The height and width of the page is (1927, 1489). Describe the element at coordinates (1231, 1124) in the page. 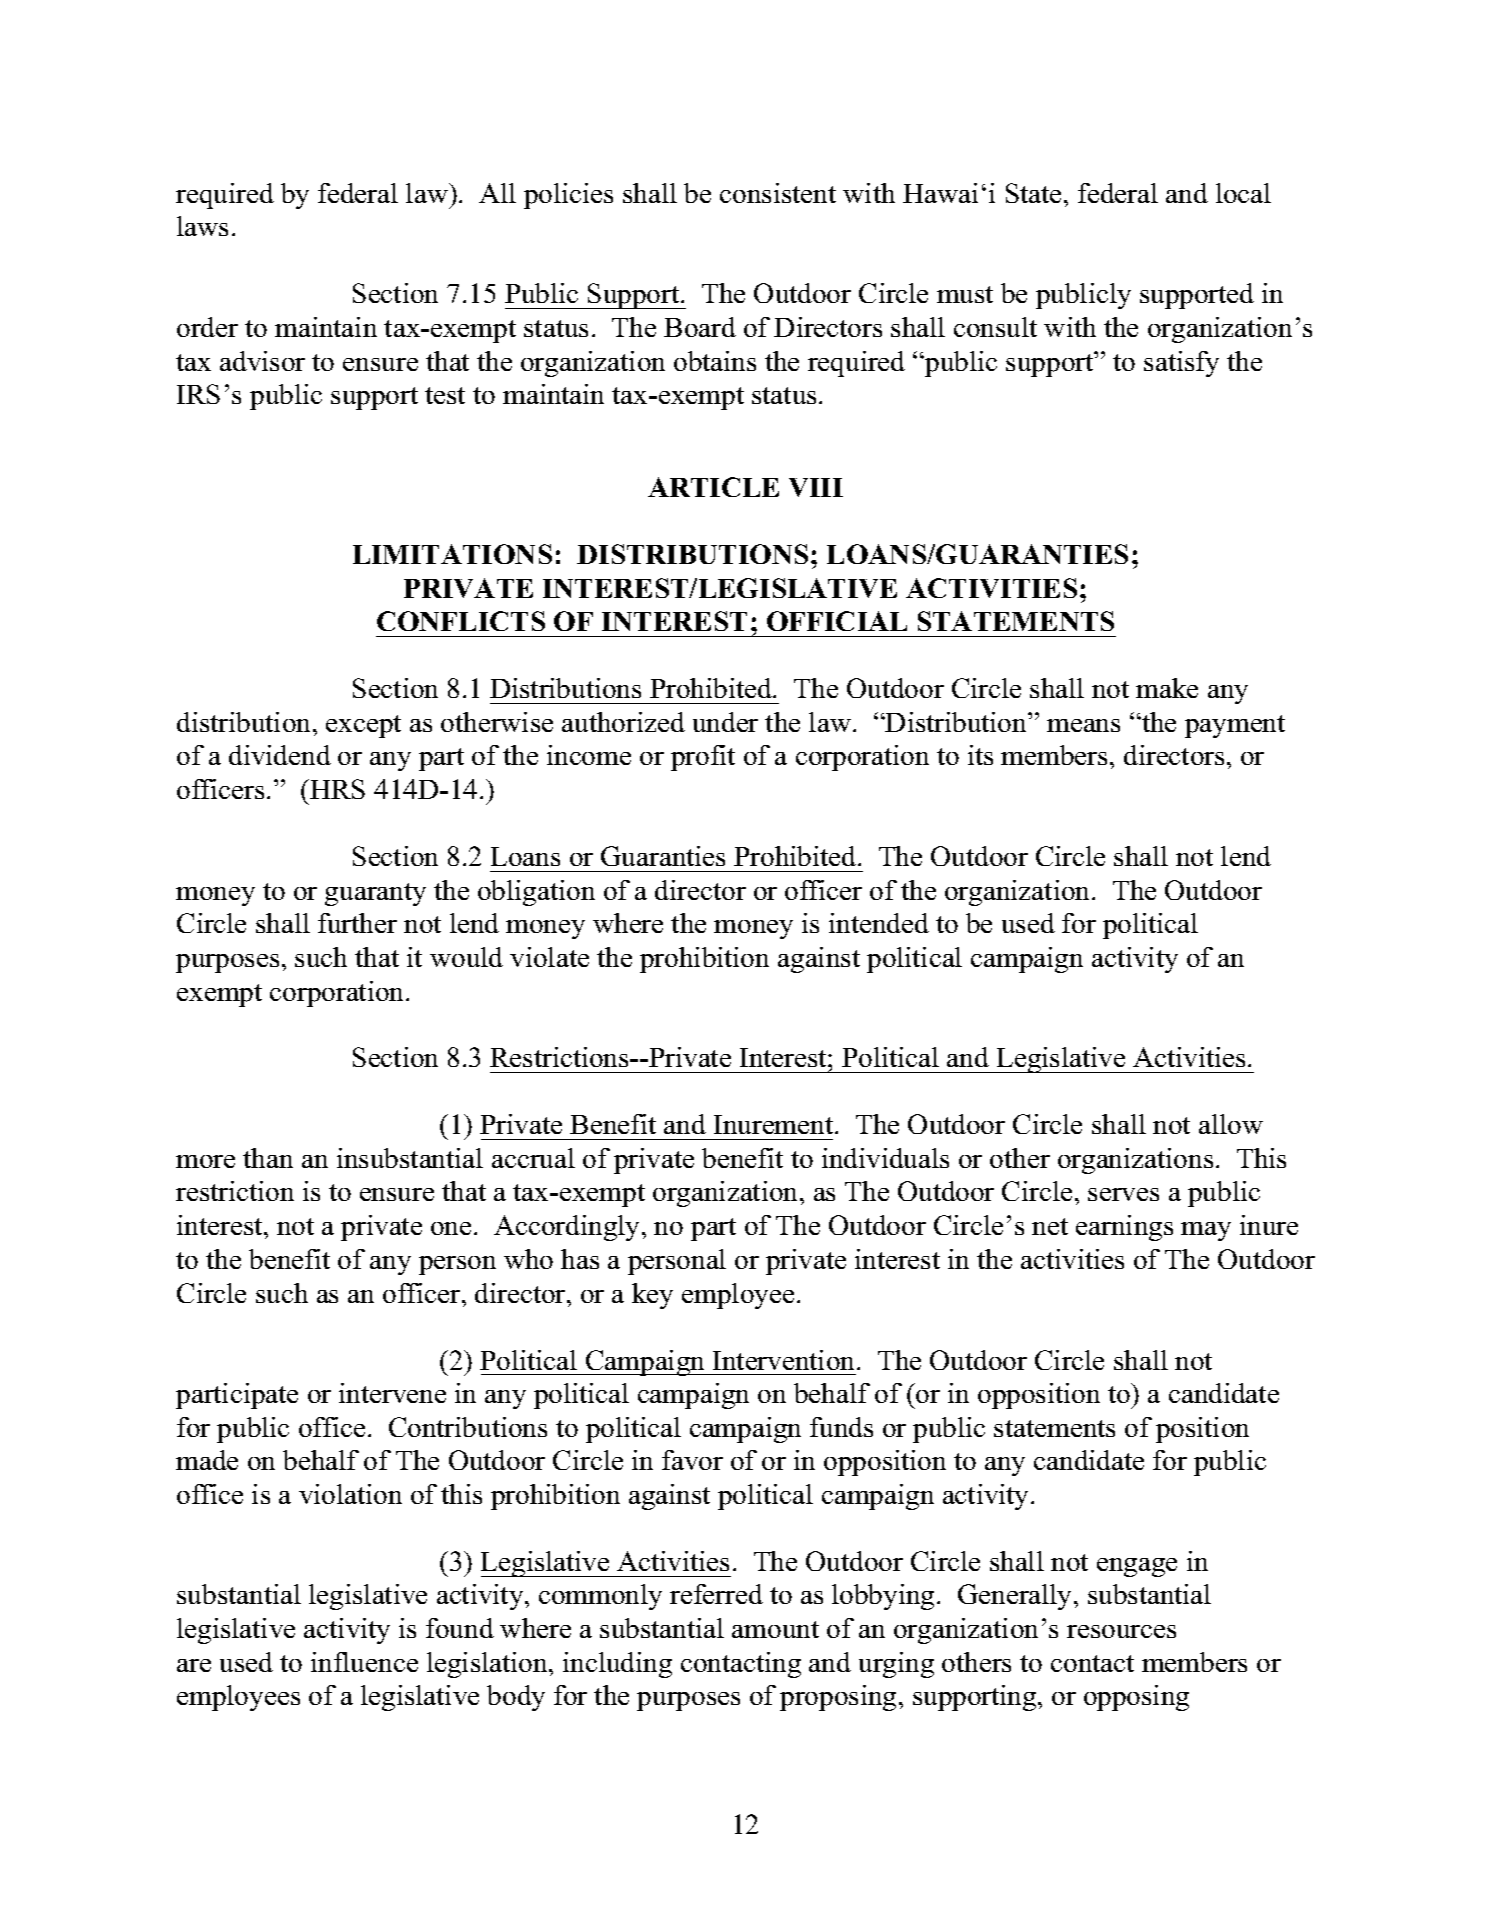

I see `allow` at that location.
